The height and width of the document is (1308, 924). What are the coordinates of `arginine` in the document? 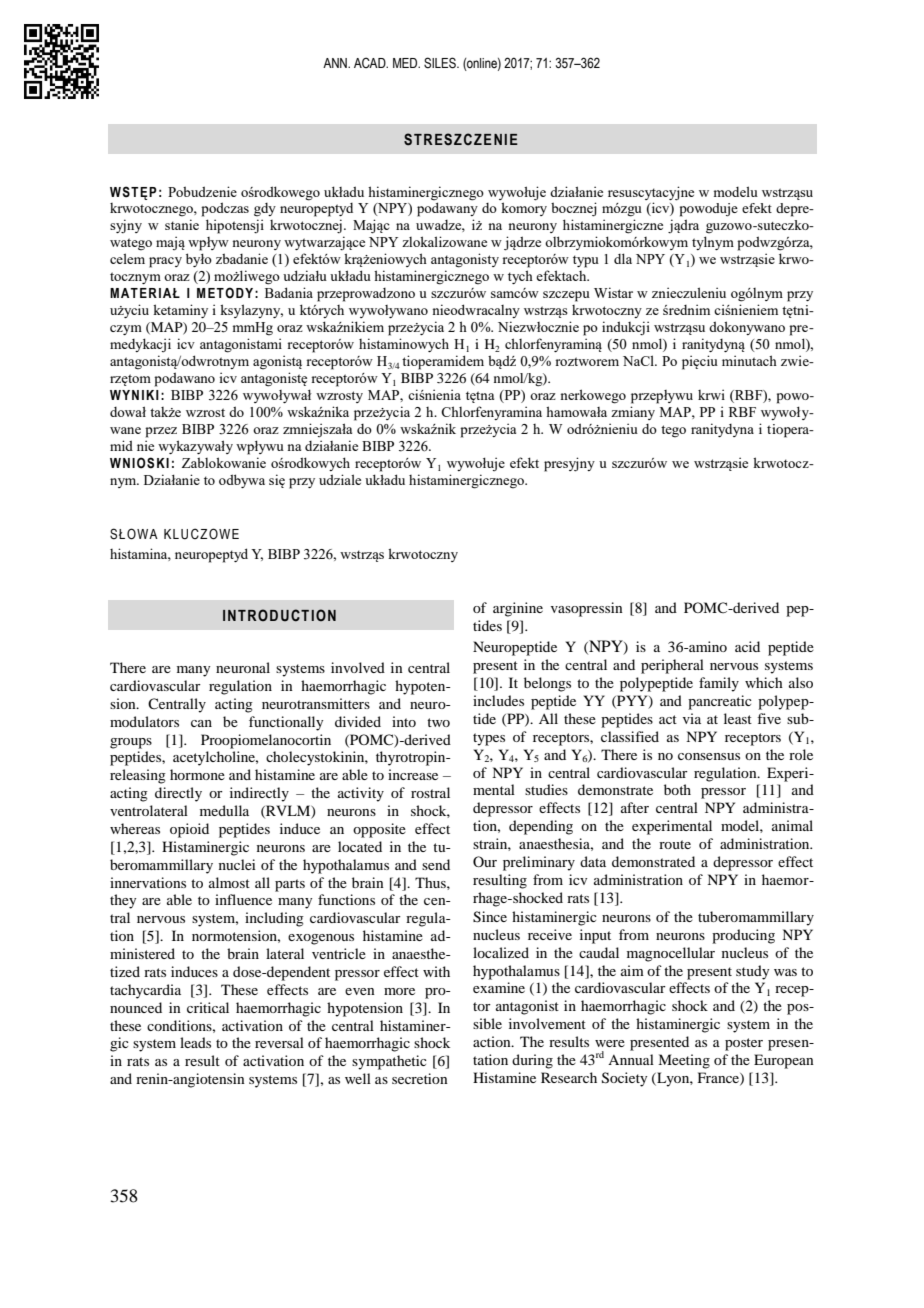 It's located at (518, 609).
